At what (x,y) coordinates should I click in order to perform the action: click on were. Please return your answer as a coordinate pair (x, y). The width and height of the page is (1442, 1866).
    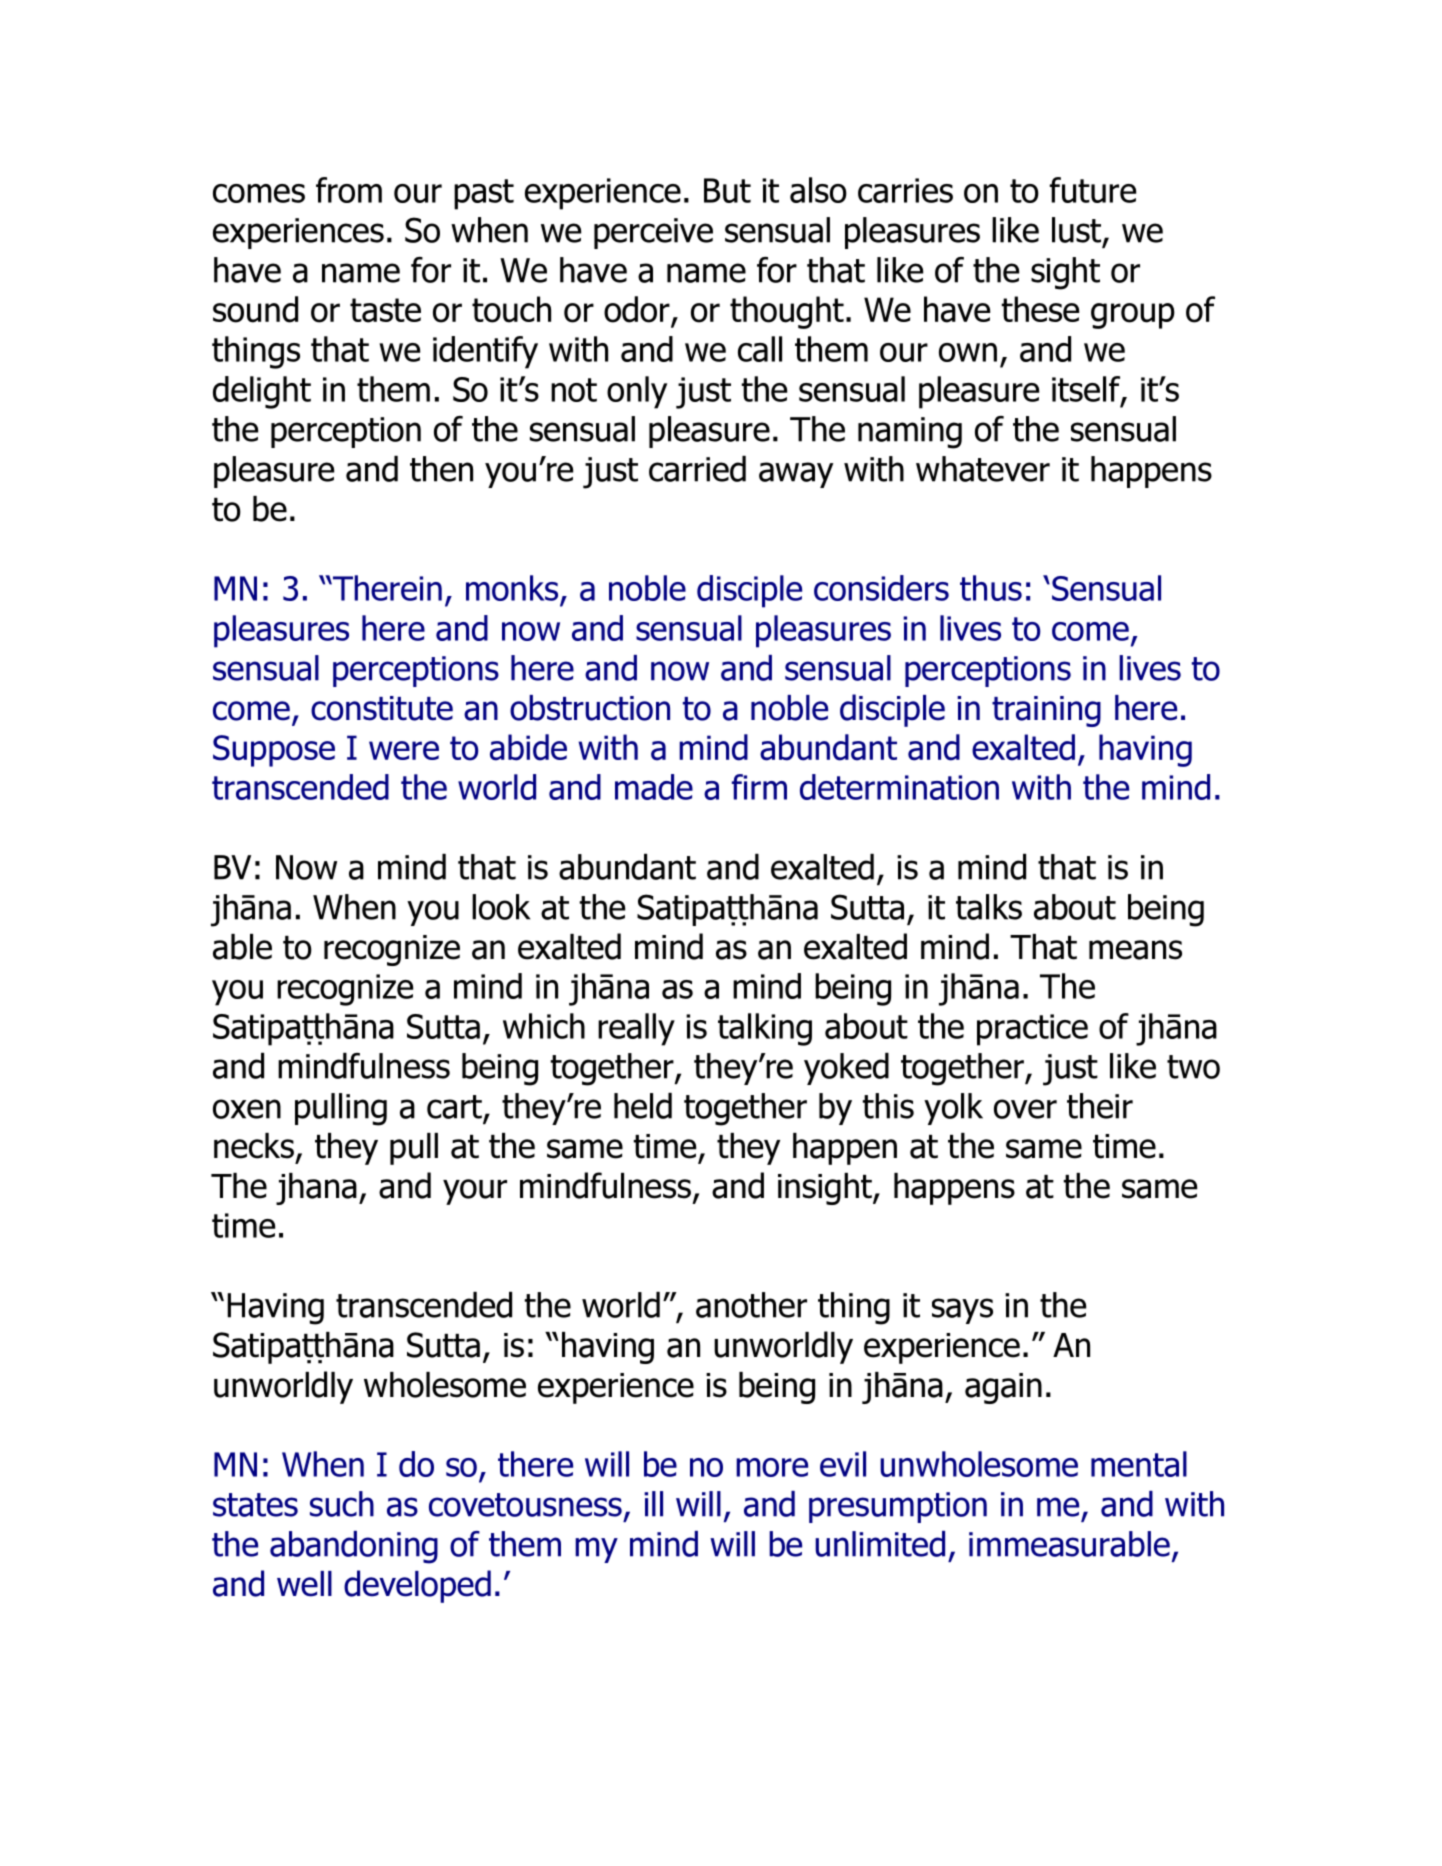
    Looking at the image, I should click on (404, 750).
